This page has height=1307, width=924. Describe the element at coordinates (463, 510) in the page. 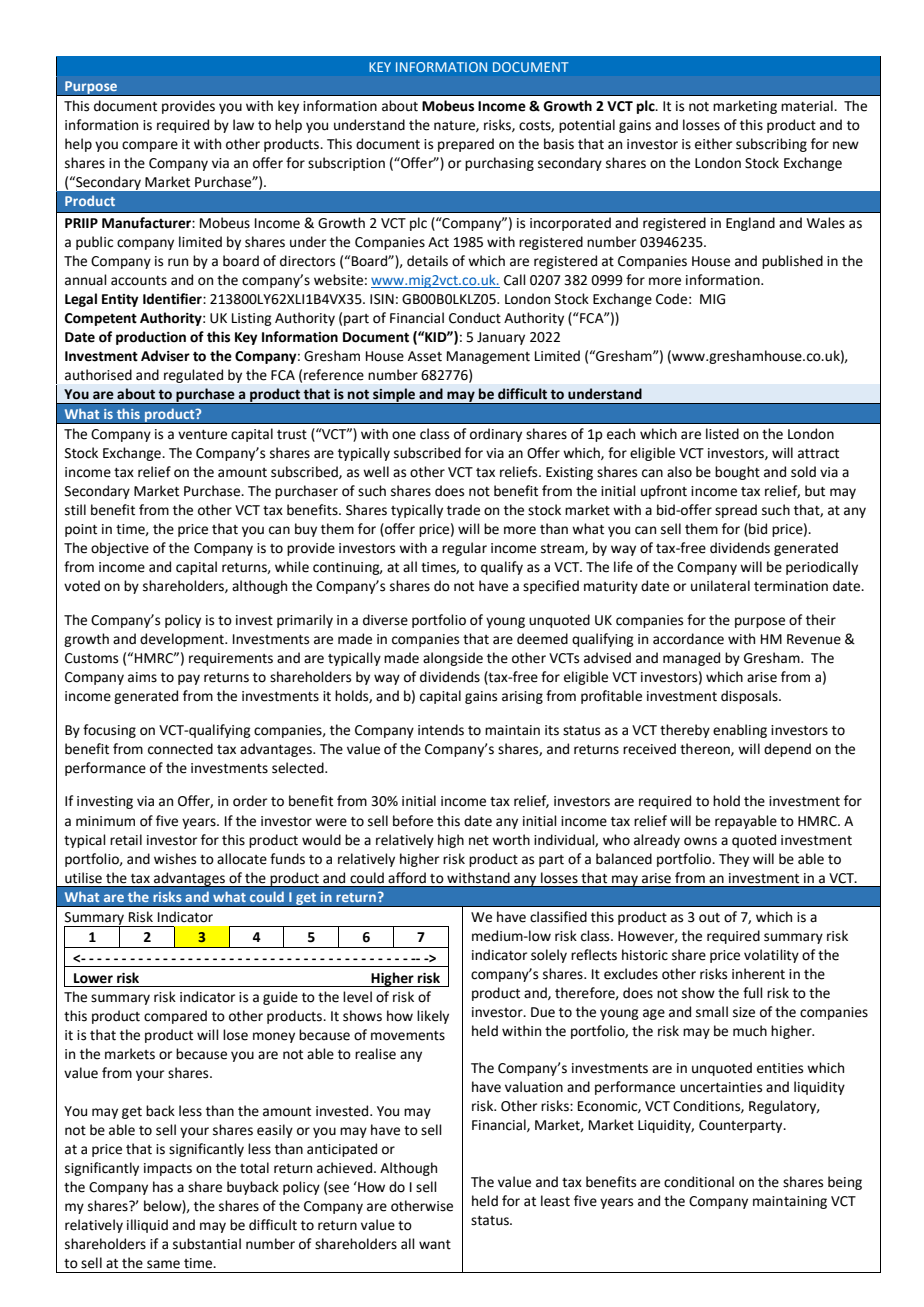

I see `trade` at that location.
